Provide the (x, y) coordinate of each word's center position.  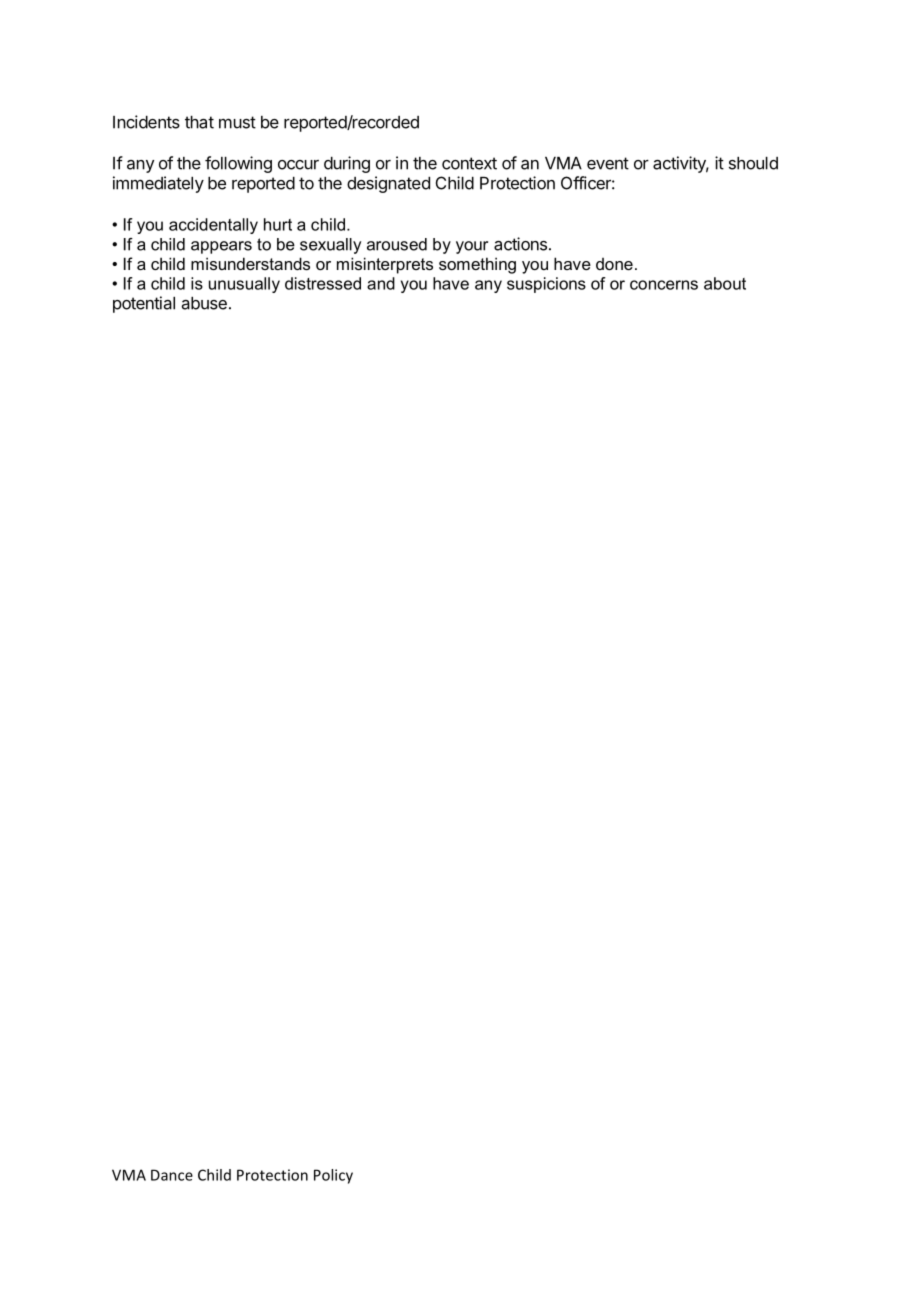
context (469, 163)
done (614, 264)
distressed (323, 283)
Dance (172, 1175)
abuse (204, 303)
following (238, 164)
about (725, 283)
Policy (333, 1176)
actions (520, 244)
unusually (244, 285)
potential (144, 304)
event (608, 163)
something (477, 265)
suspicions (546, 285)
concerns (664, 285)
